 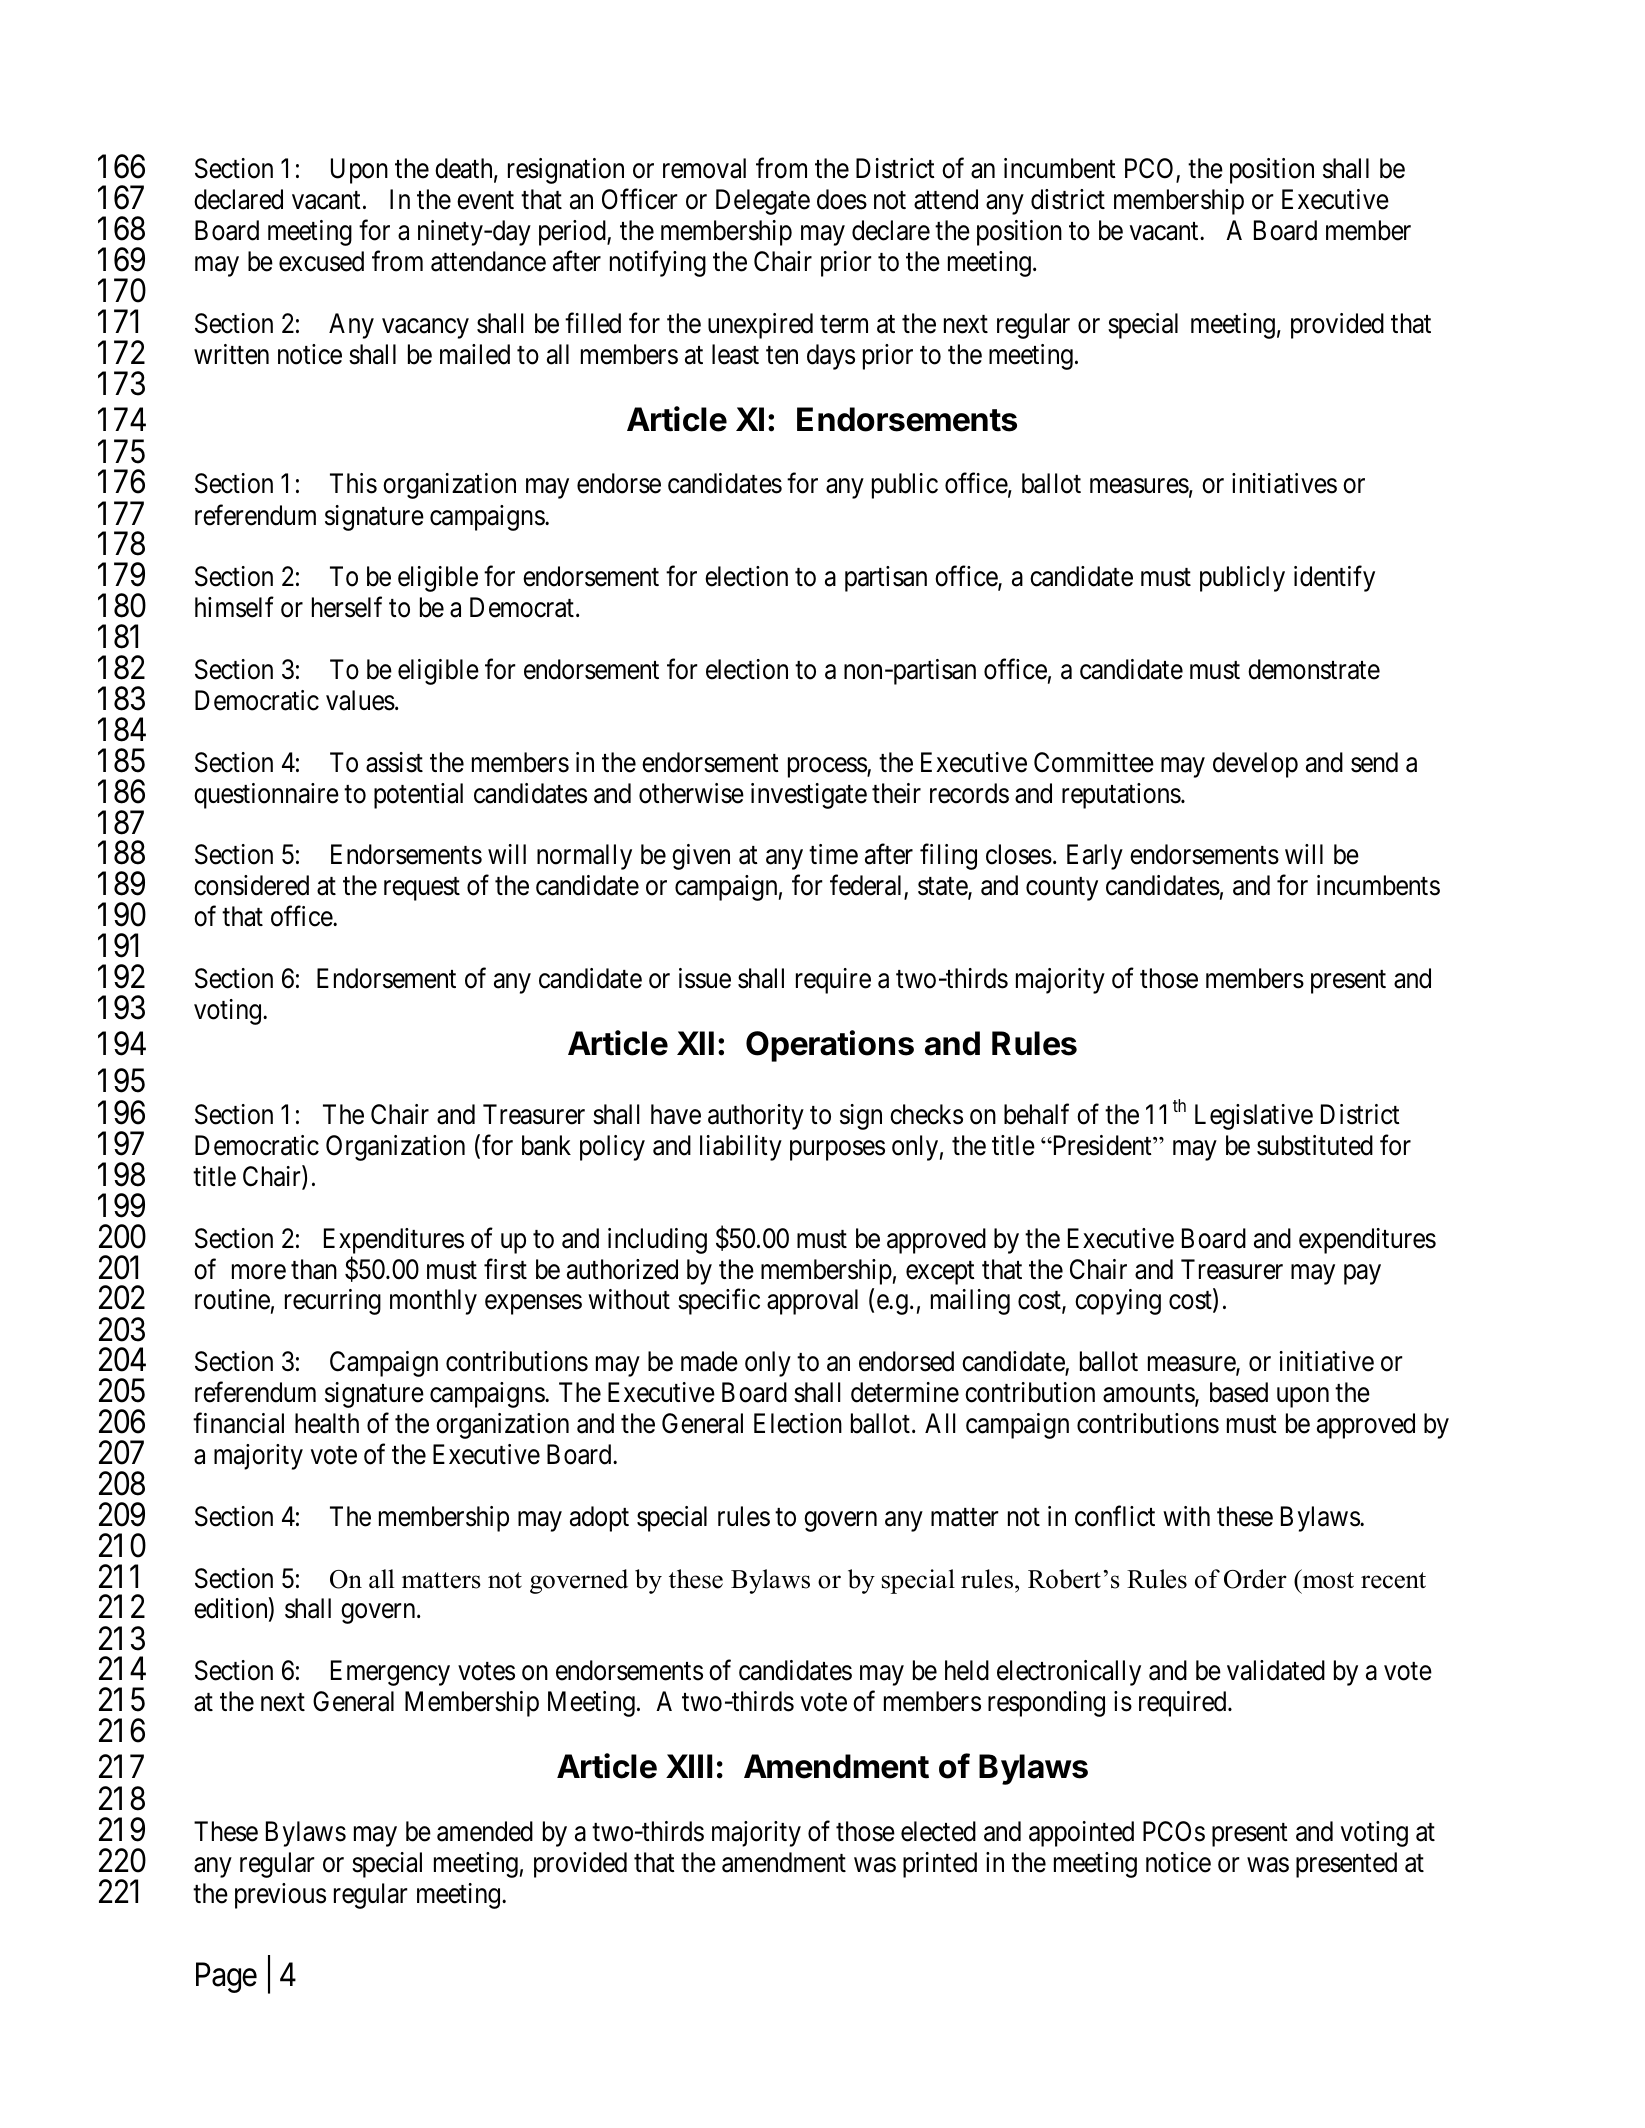 What do you see at coordinates (333, 1302) in the image?
I see `recurring` at bounding box center [333, 1302].
